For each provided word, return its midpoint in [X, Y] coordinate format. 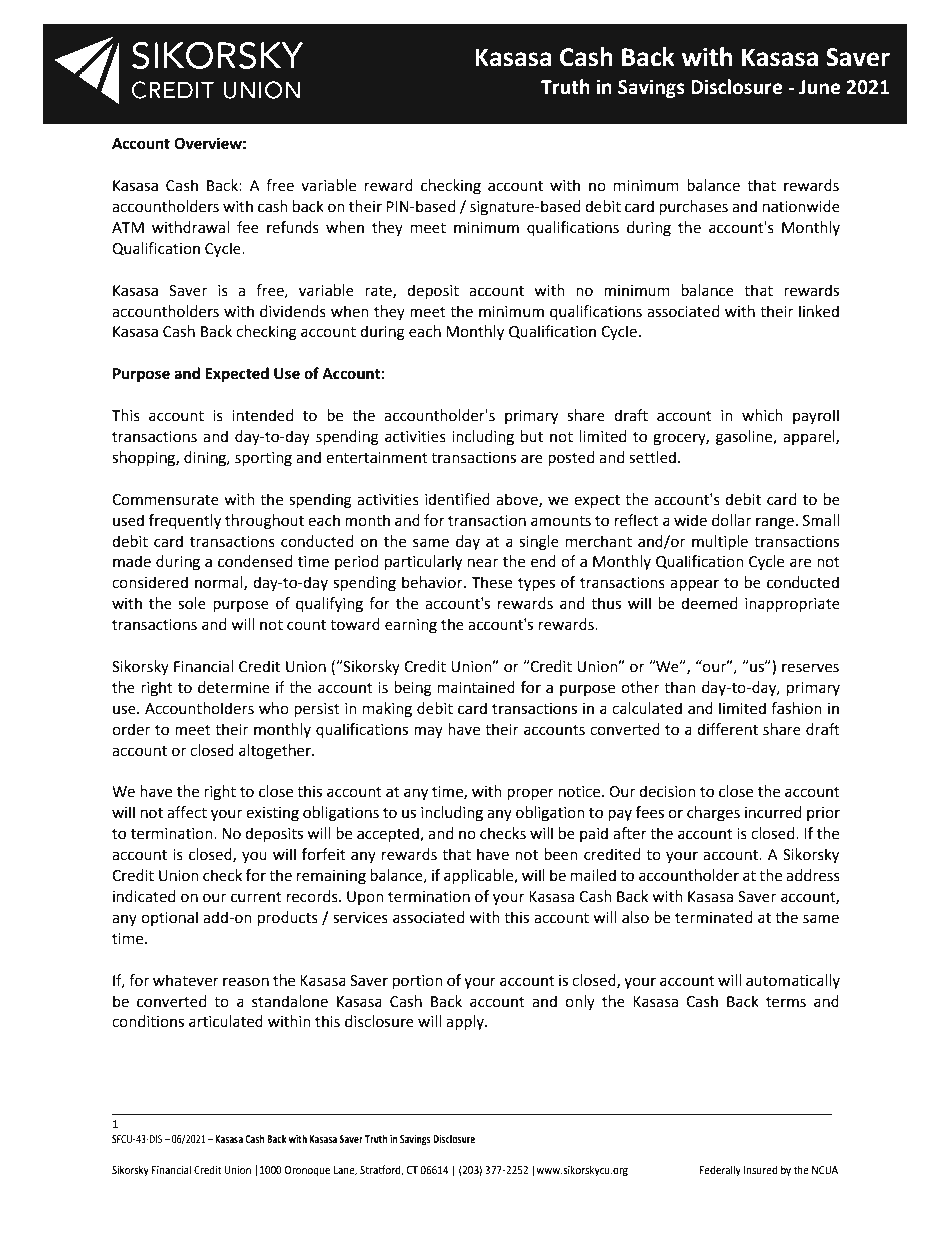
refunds [293, 227]
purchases [693, 207]
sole [192, 603]
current [256, 897]
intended [263, 415]
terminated [714, 917]
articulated [226, 1021]
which [762, 415]
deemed [709, 603]
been [561, 854]
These [492, 582]
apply [466, 1022]
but [532, 436]
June [820, 87]
